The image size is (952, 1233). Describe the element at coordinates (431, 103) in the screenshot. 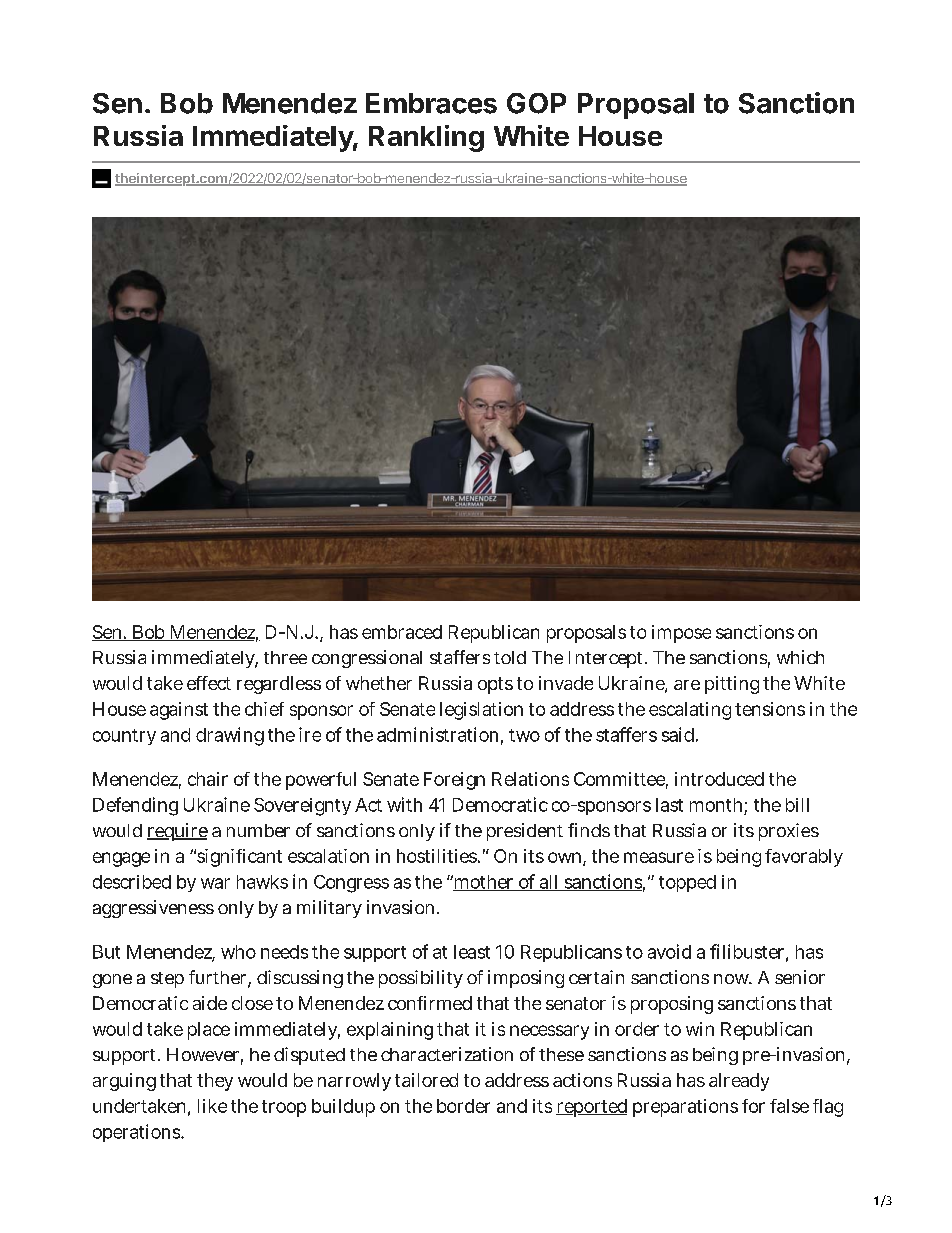

I see `Embraces` at that location.
